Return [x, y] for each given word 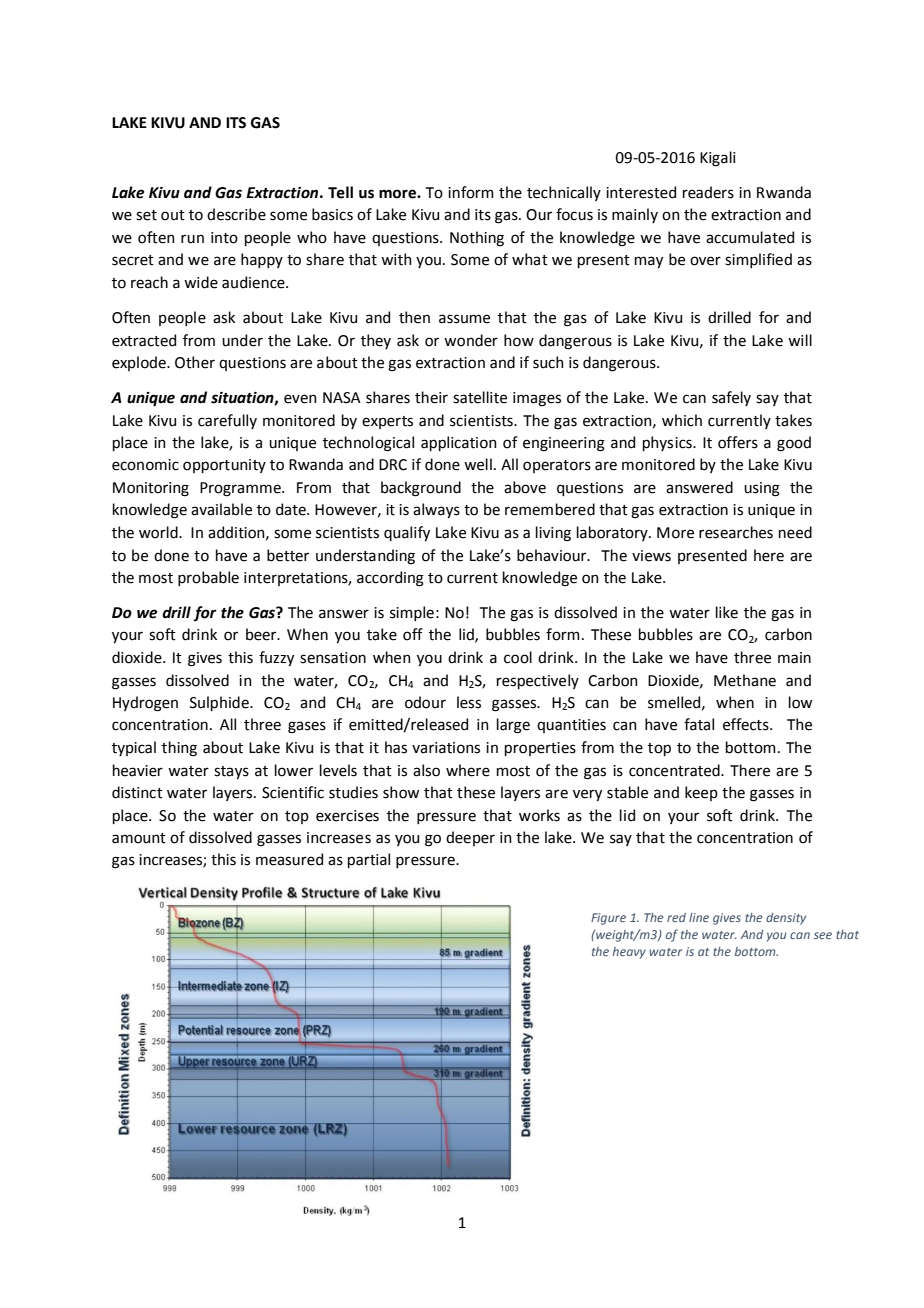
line [699, 917]
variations [446, 748]
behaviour [553, 555]
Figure [608, 919]
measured [289, 859]
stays [231, 772]
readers [708, 192]
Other [195, 362]
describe [236, 214]
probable [208, 578]
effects [747, 724]
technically [564, 193]
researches [736, 532]
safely [731, 398]
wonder [471, 340]
